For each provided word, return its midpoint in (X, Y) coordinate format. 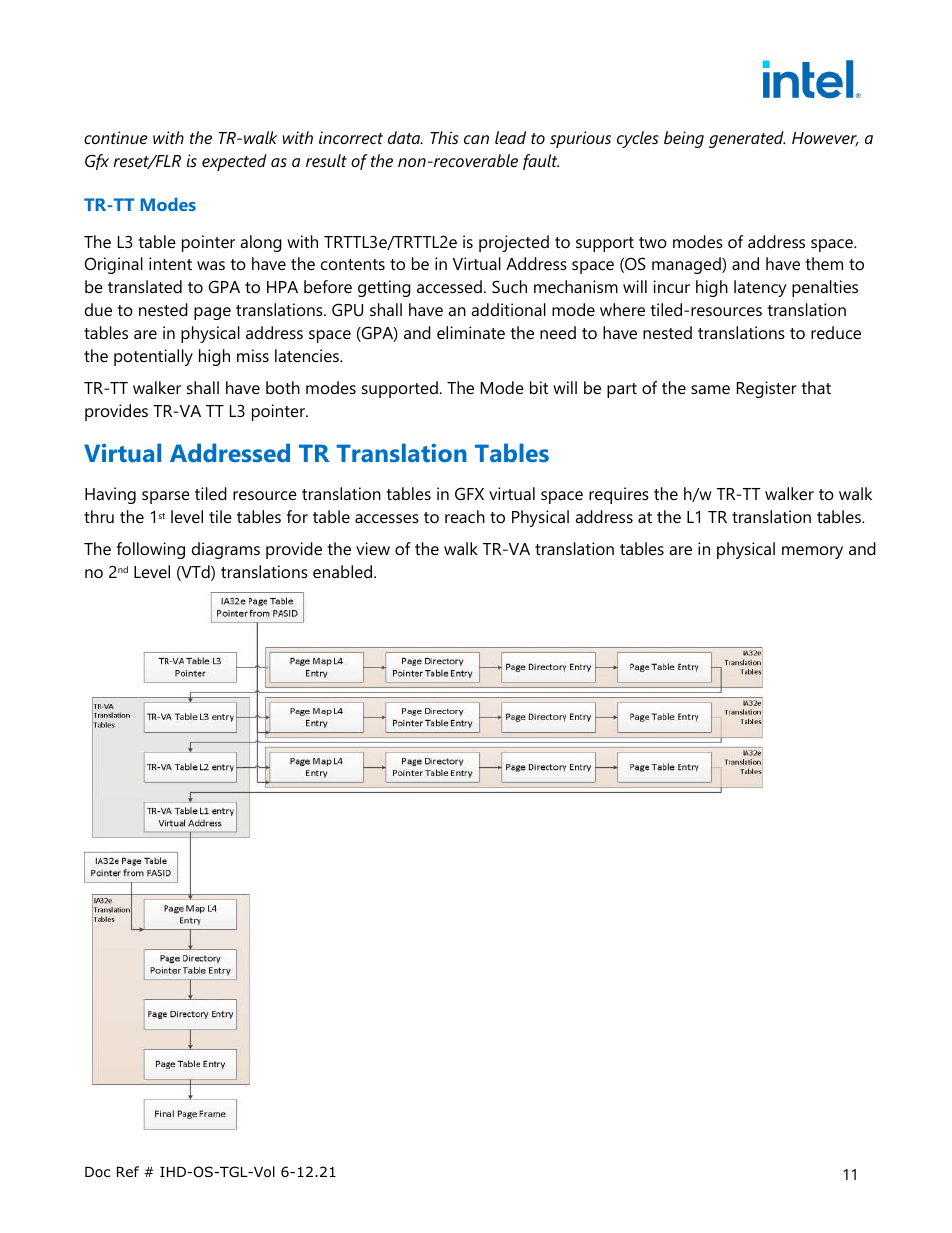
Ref (128, 1171)
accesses (387, 518)
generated (747, 139)
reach (465, 516)
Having (110, 495)
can (476, 139)
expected (234, 162)
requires (619, 495)
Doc (97, 1172)
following (151, 550)
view (373, 548)
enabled (344, 571)
